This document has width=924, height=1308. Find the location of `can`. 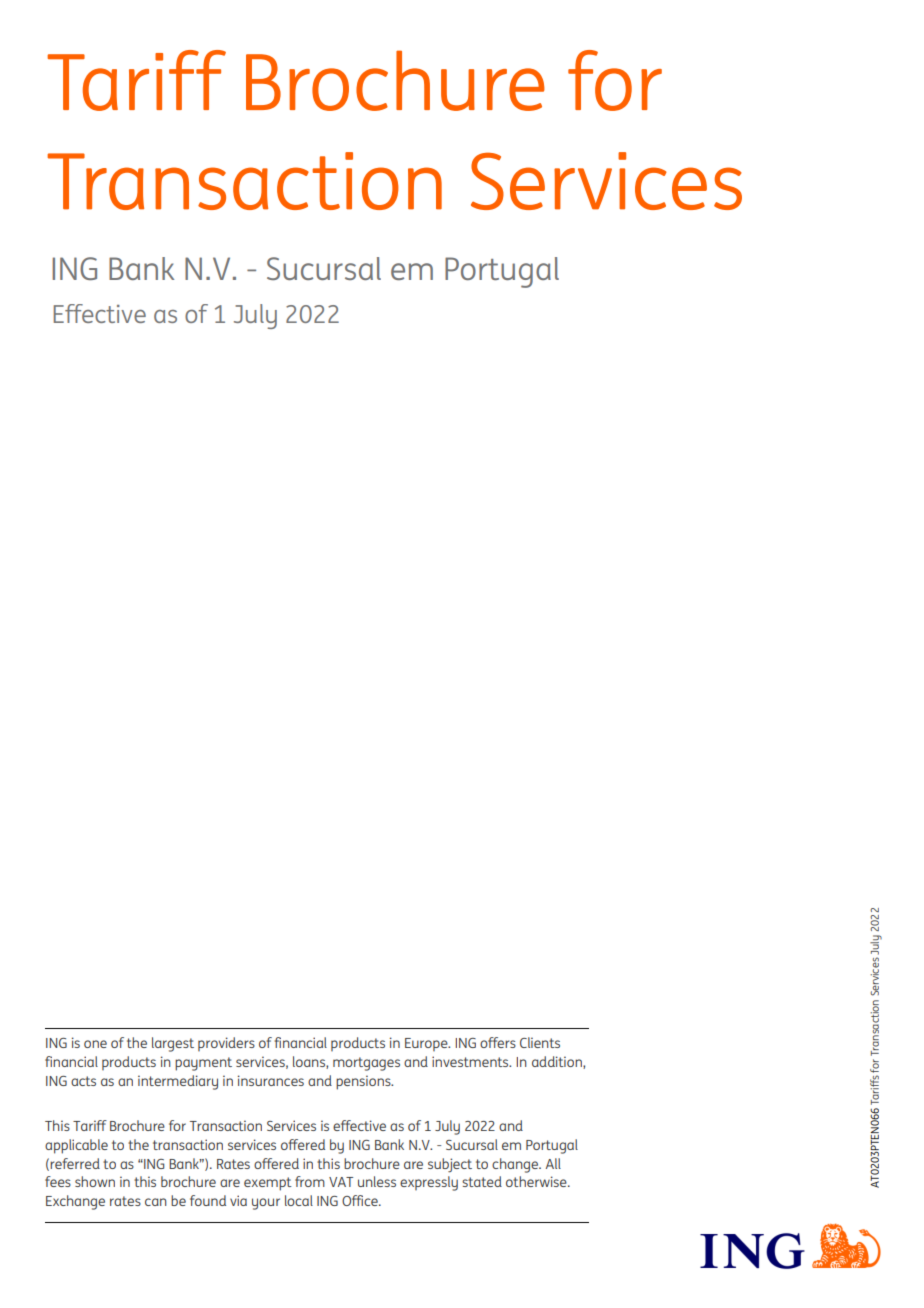

can is located at coordinates (156, 1202).
